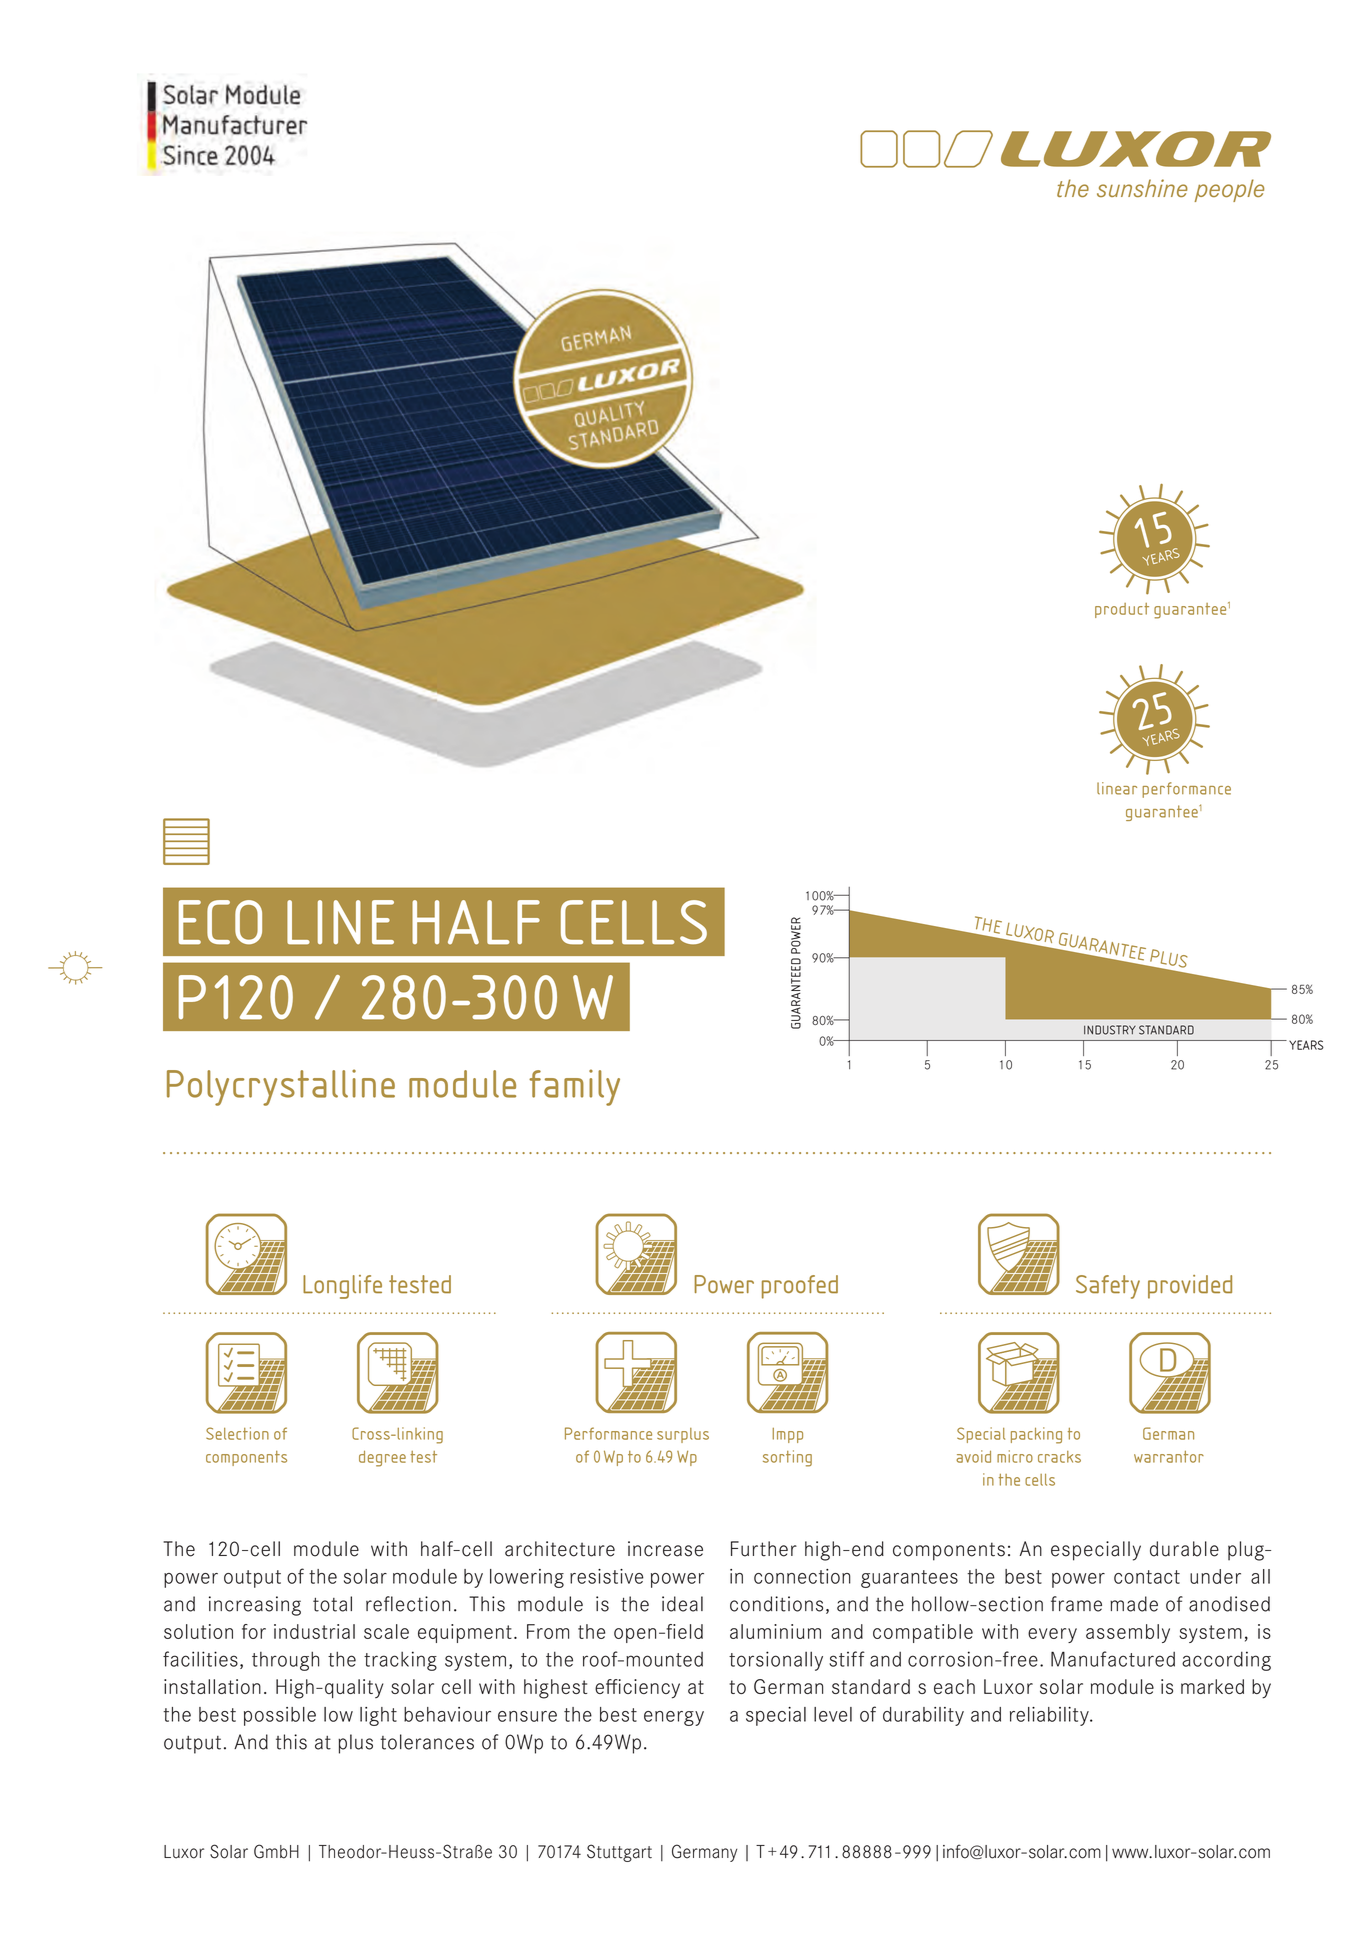  What do you see at coordinates (1190, 1287) in the page?
I see `provided` at bounding box center [1190, 1287].
